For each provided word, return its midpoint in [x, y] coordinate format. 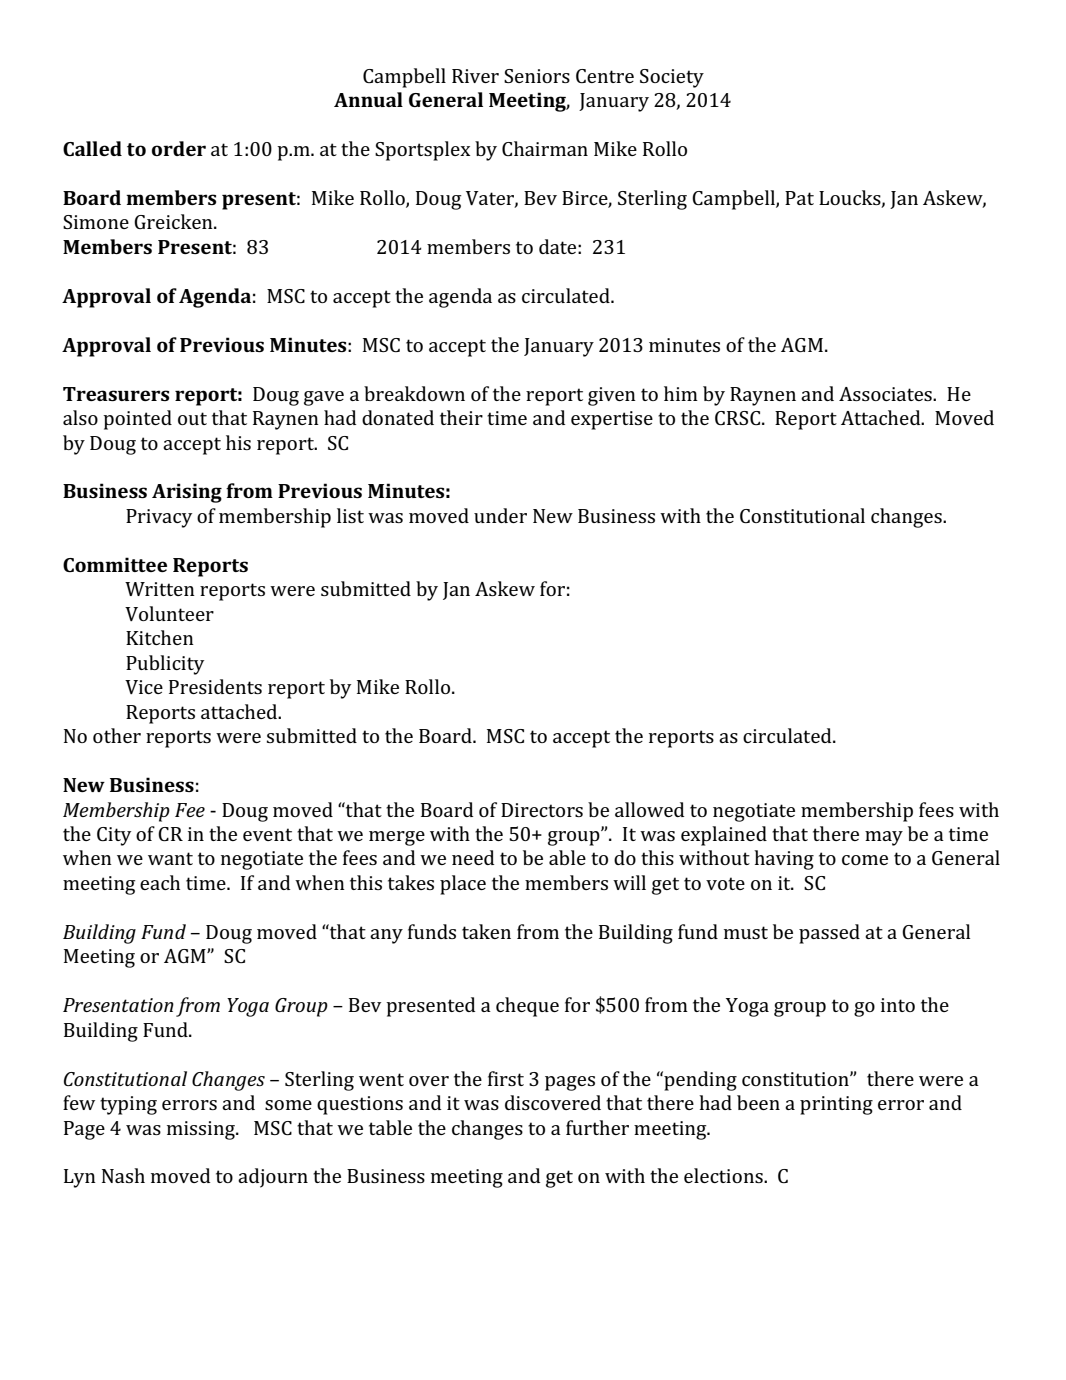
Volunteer [169, 613]
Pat [799, 198]
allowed [649, 809]
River [475, 76]
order [179, 148]
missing [202, 1130]
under [500, 515]
